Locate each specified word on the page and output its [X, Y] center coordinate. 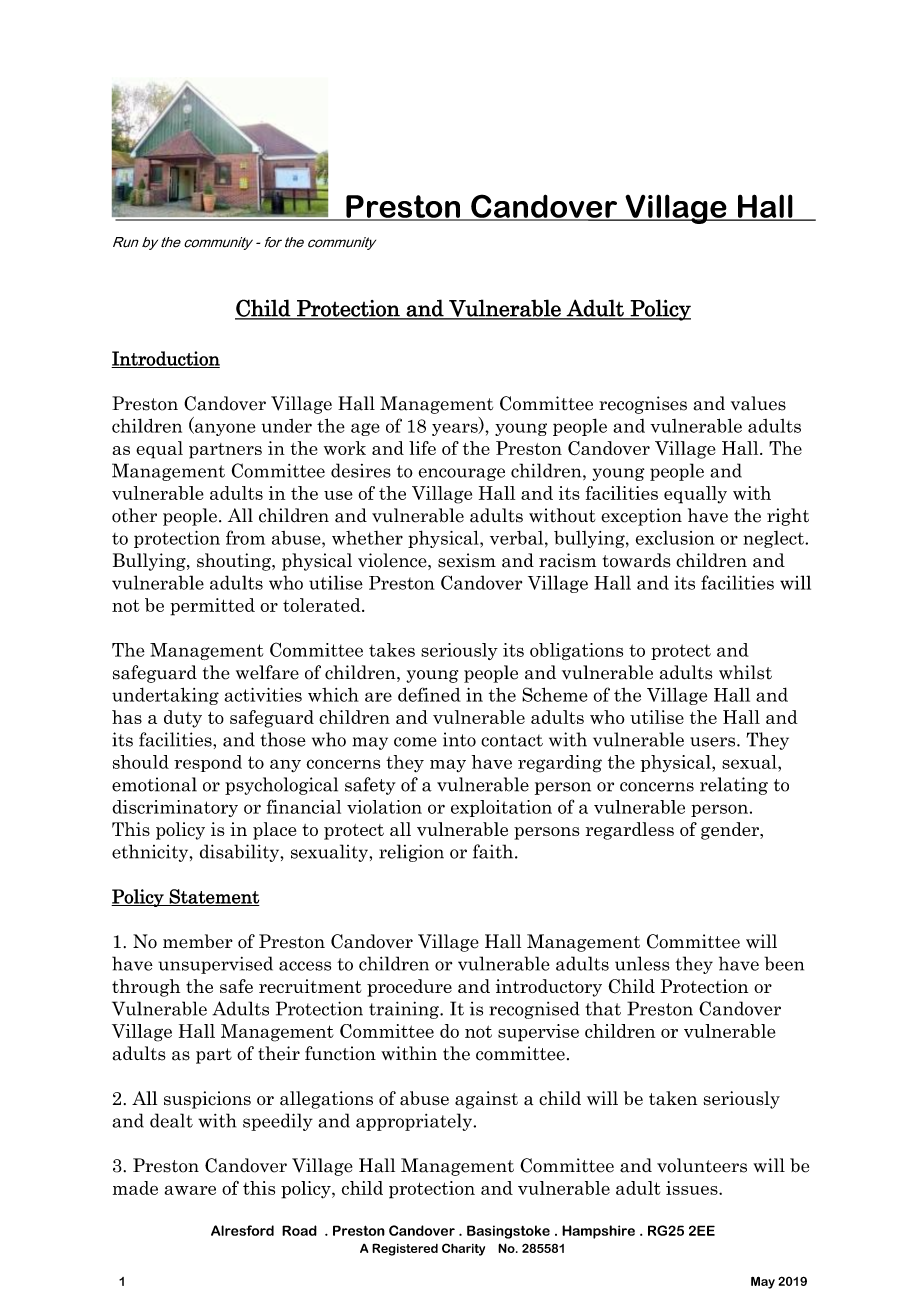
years [456, 429]
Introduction [165, 359]
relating [734, 786]
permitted [212, 607]
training [405, 1010]
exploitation [501, 808]
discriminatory [175, 808]
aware [190, 1190]
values [758, 403]
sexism [467, 560]
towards [637, 560]
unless [642, 963]
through [146, 988]
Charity [463, 1249]
